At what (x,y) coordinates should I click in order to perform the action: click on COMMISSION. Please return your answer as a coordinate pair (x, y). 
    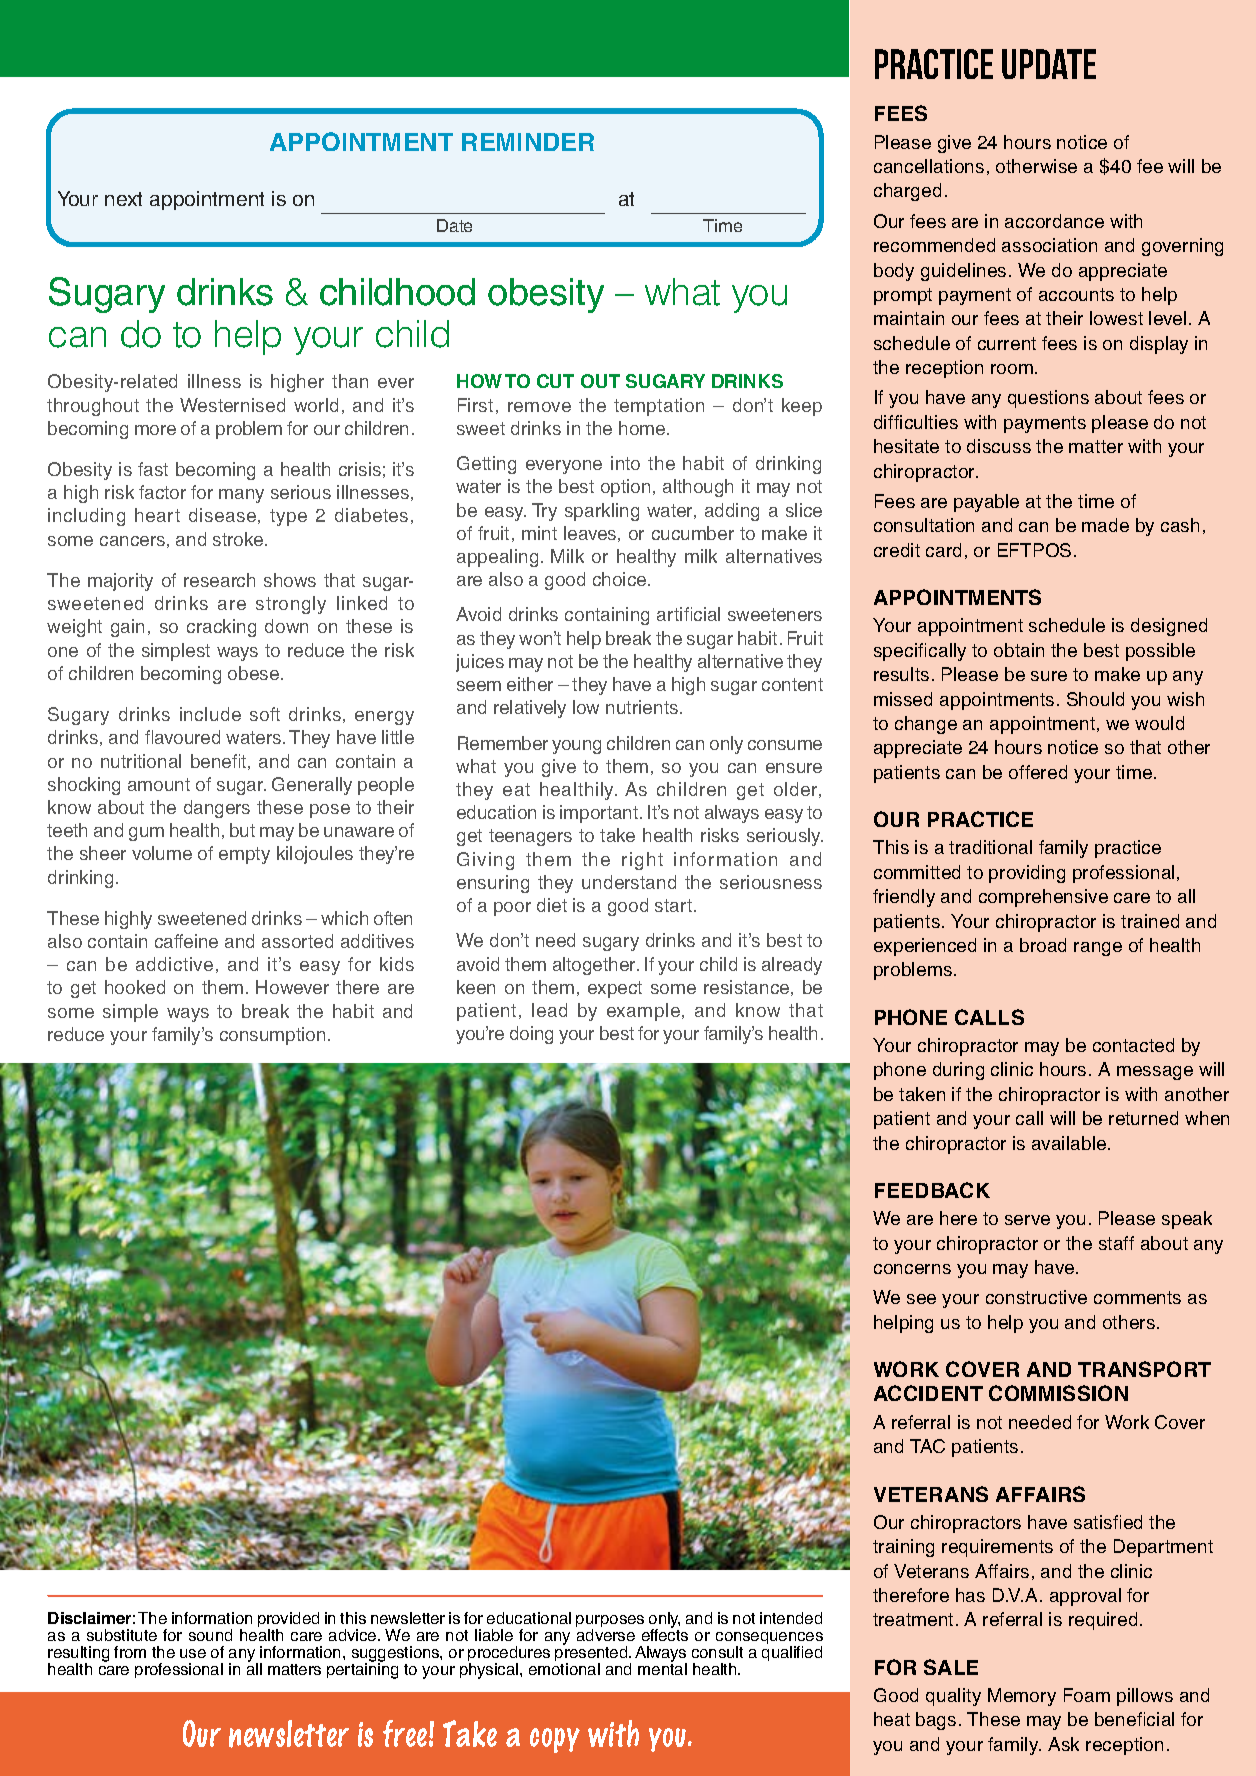
    Looking at the image, I should click on (1058, 1393).
